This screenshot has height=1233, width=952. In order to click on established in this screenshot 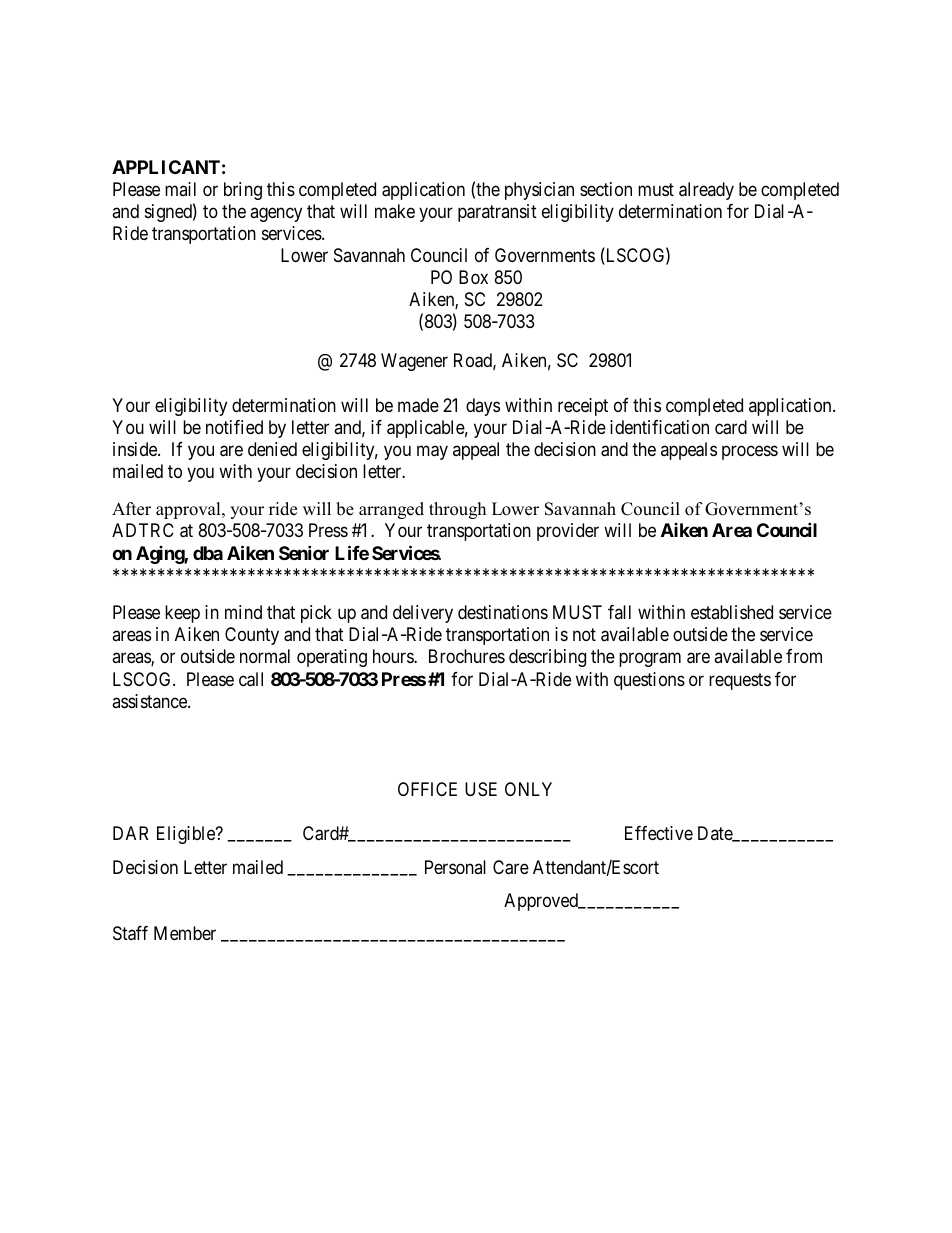, I will do `click(732, 612)`.
